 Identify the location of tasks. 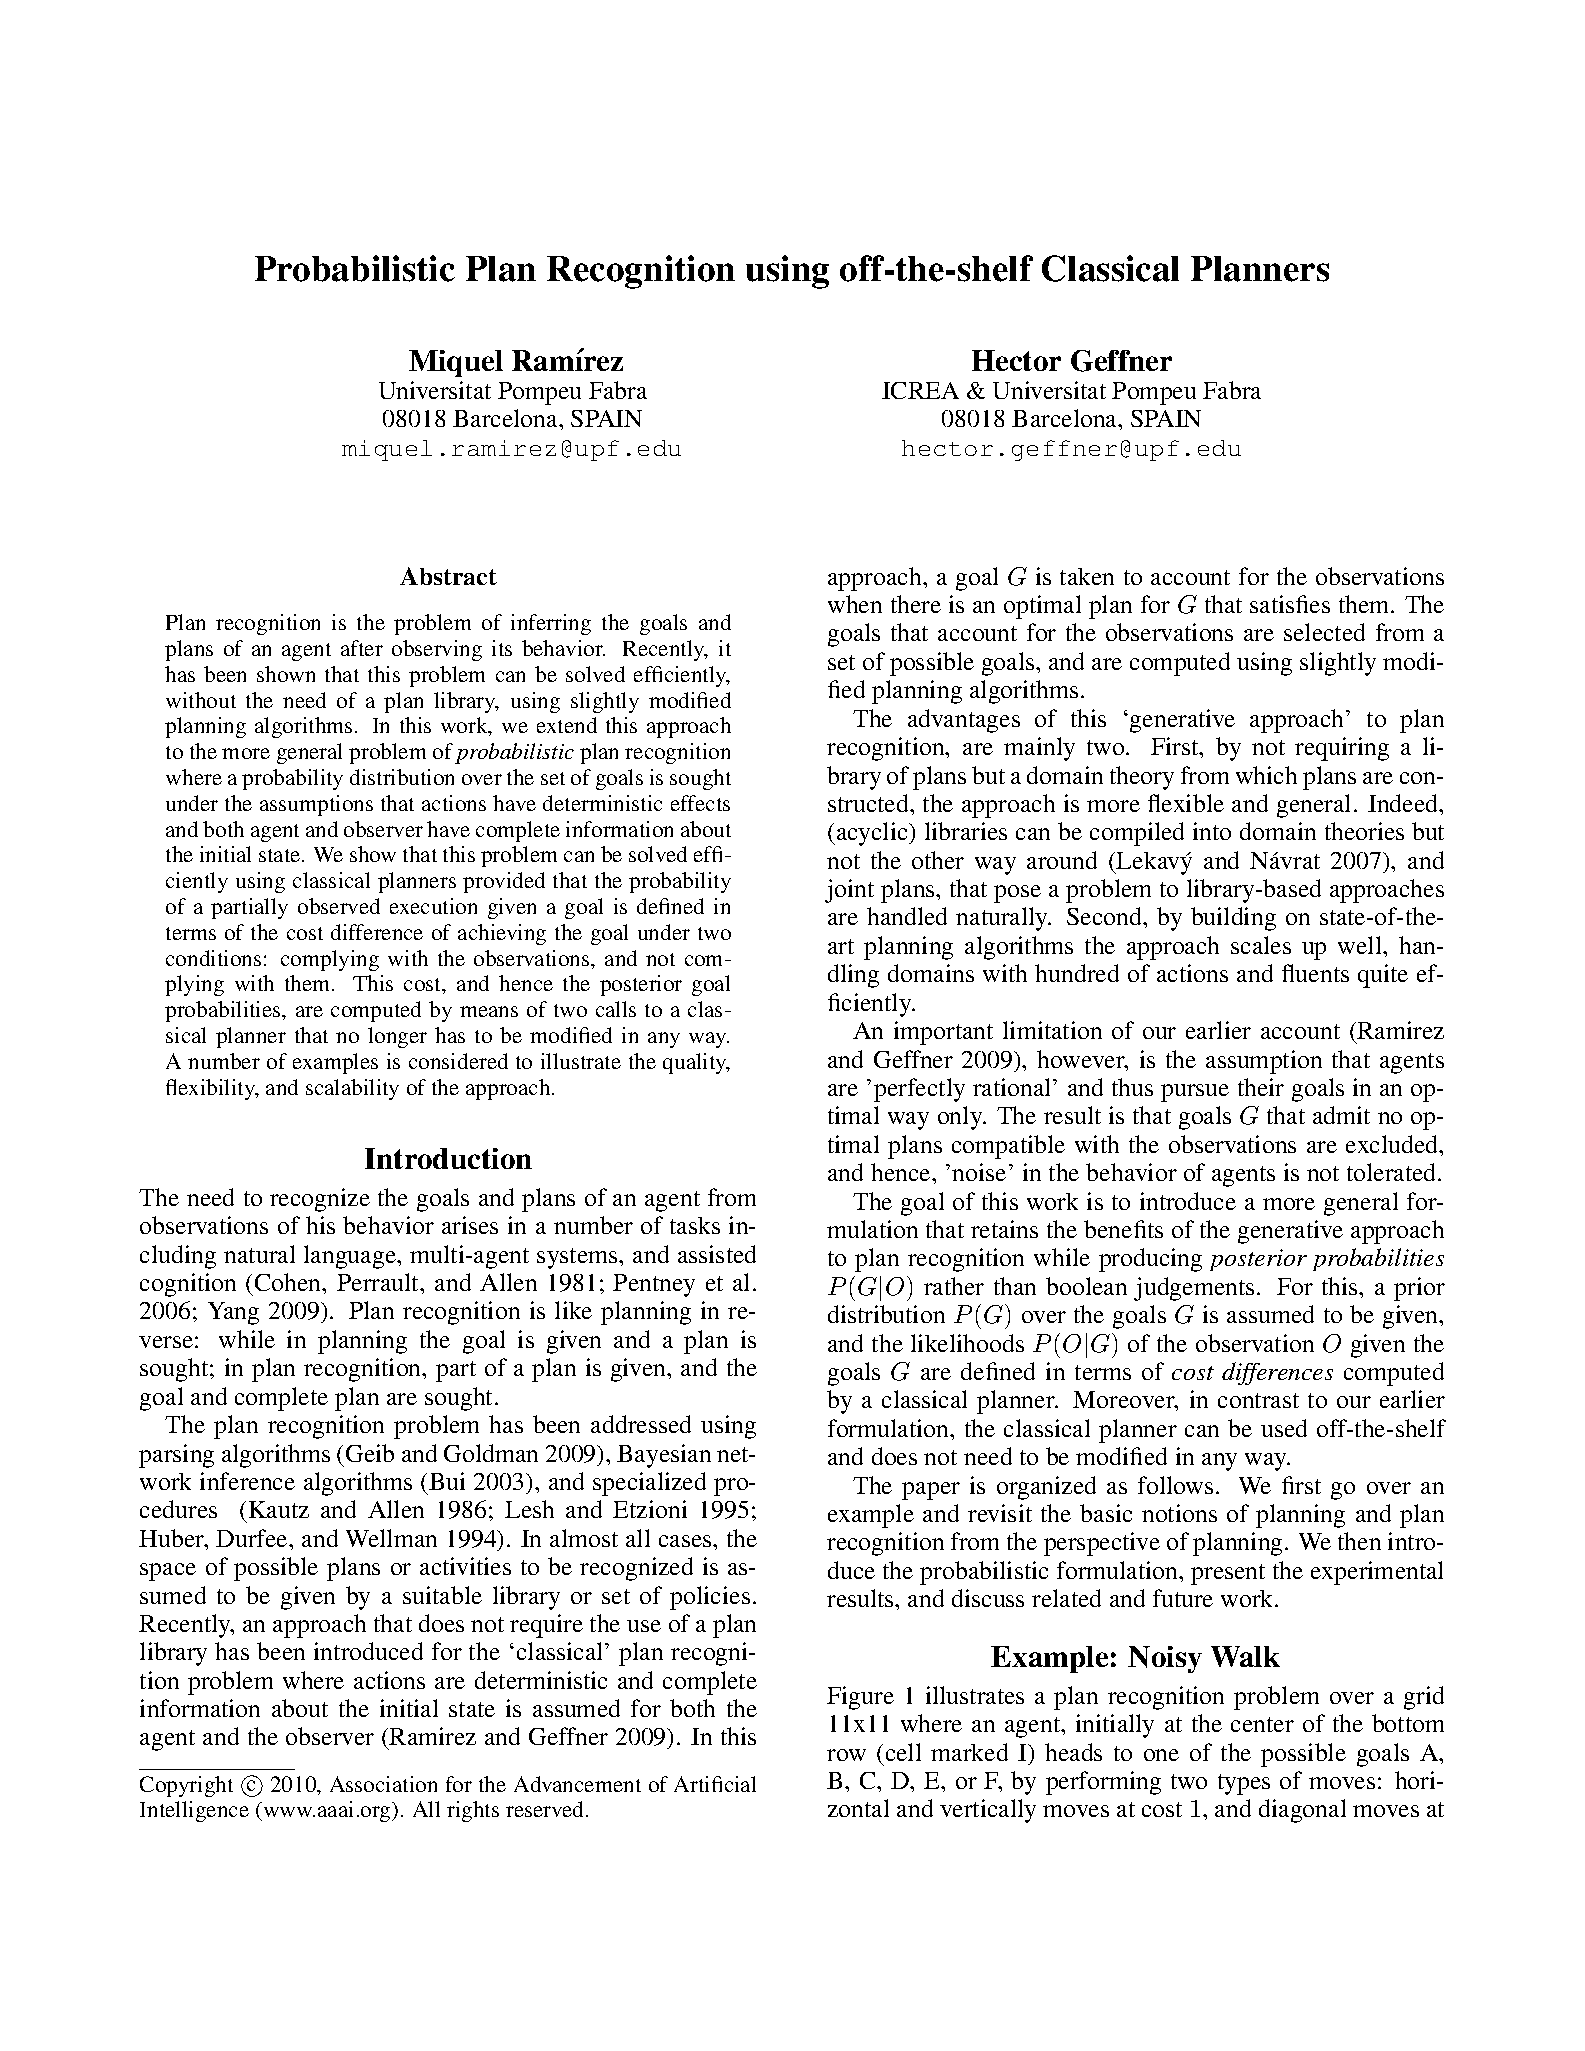
(695, 1225).
